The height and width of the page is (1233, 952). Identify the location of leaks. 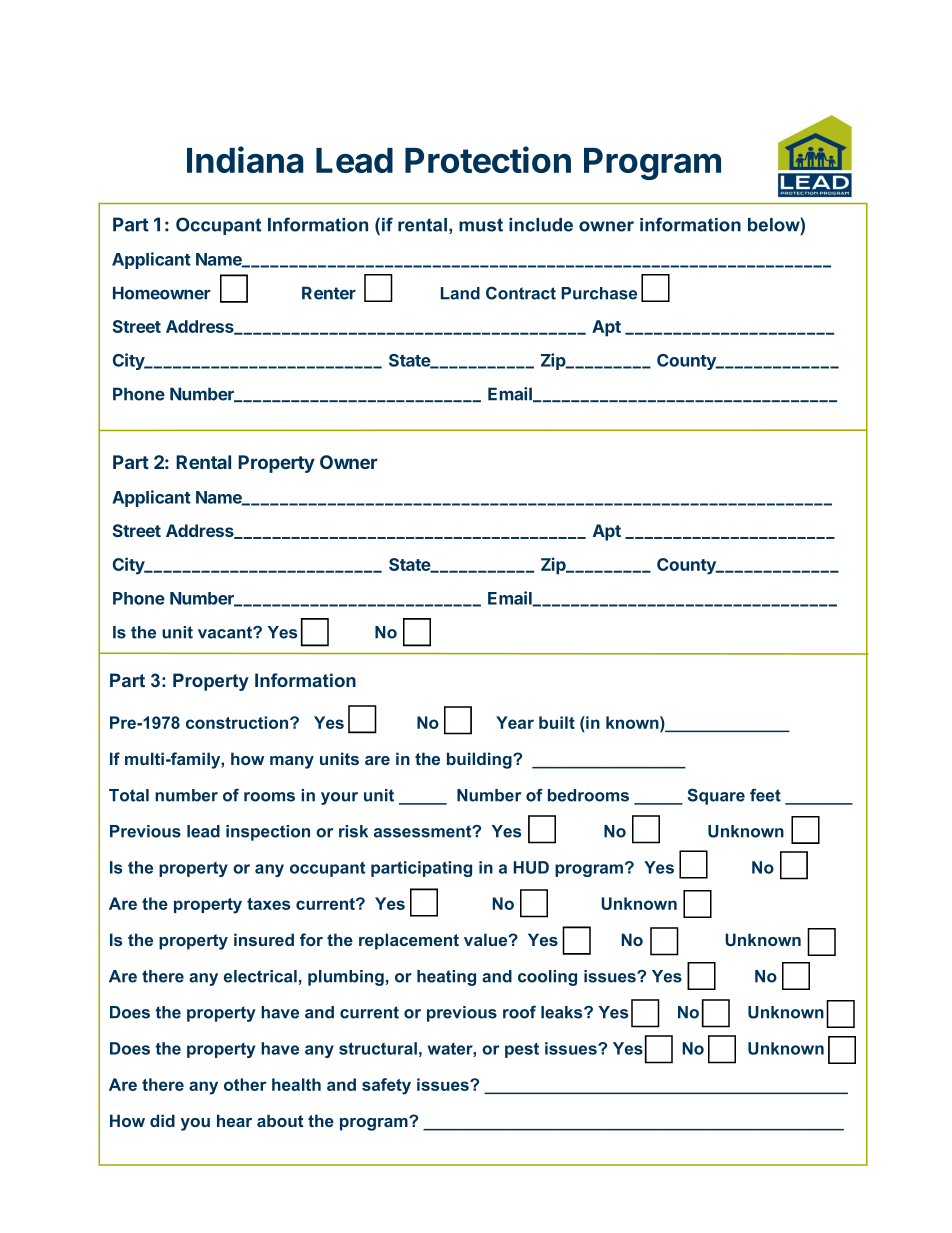
(563, 1012).
